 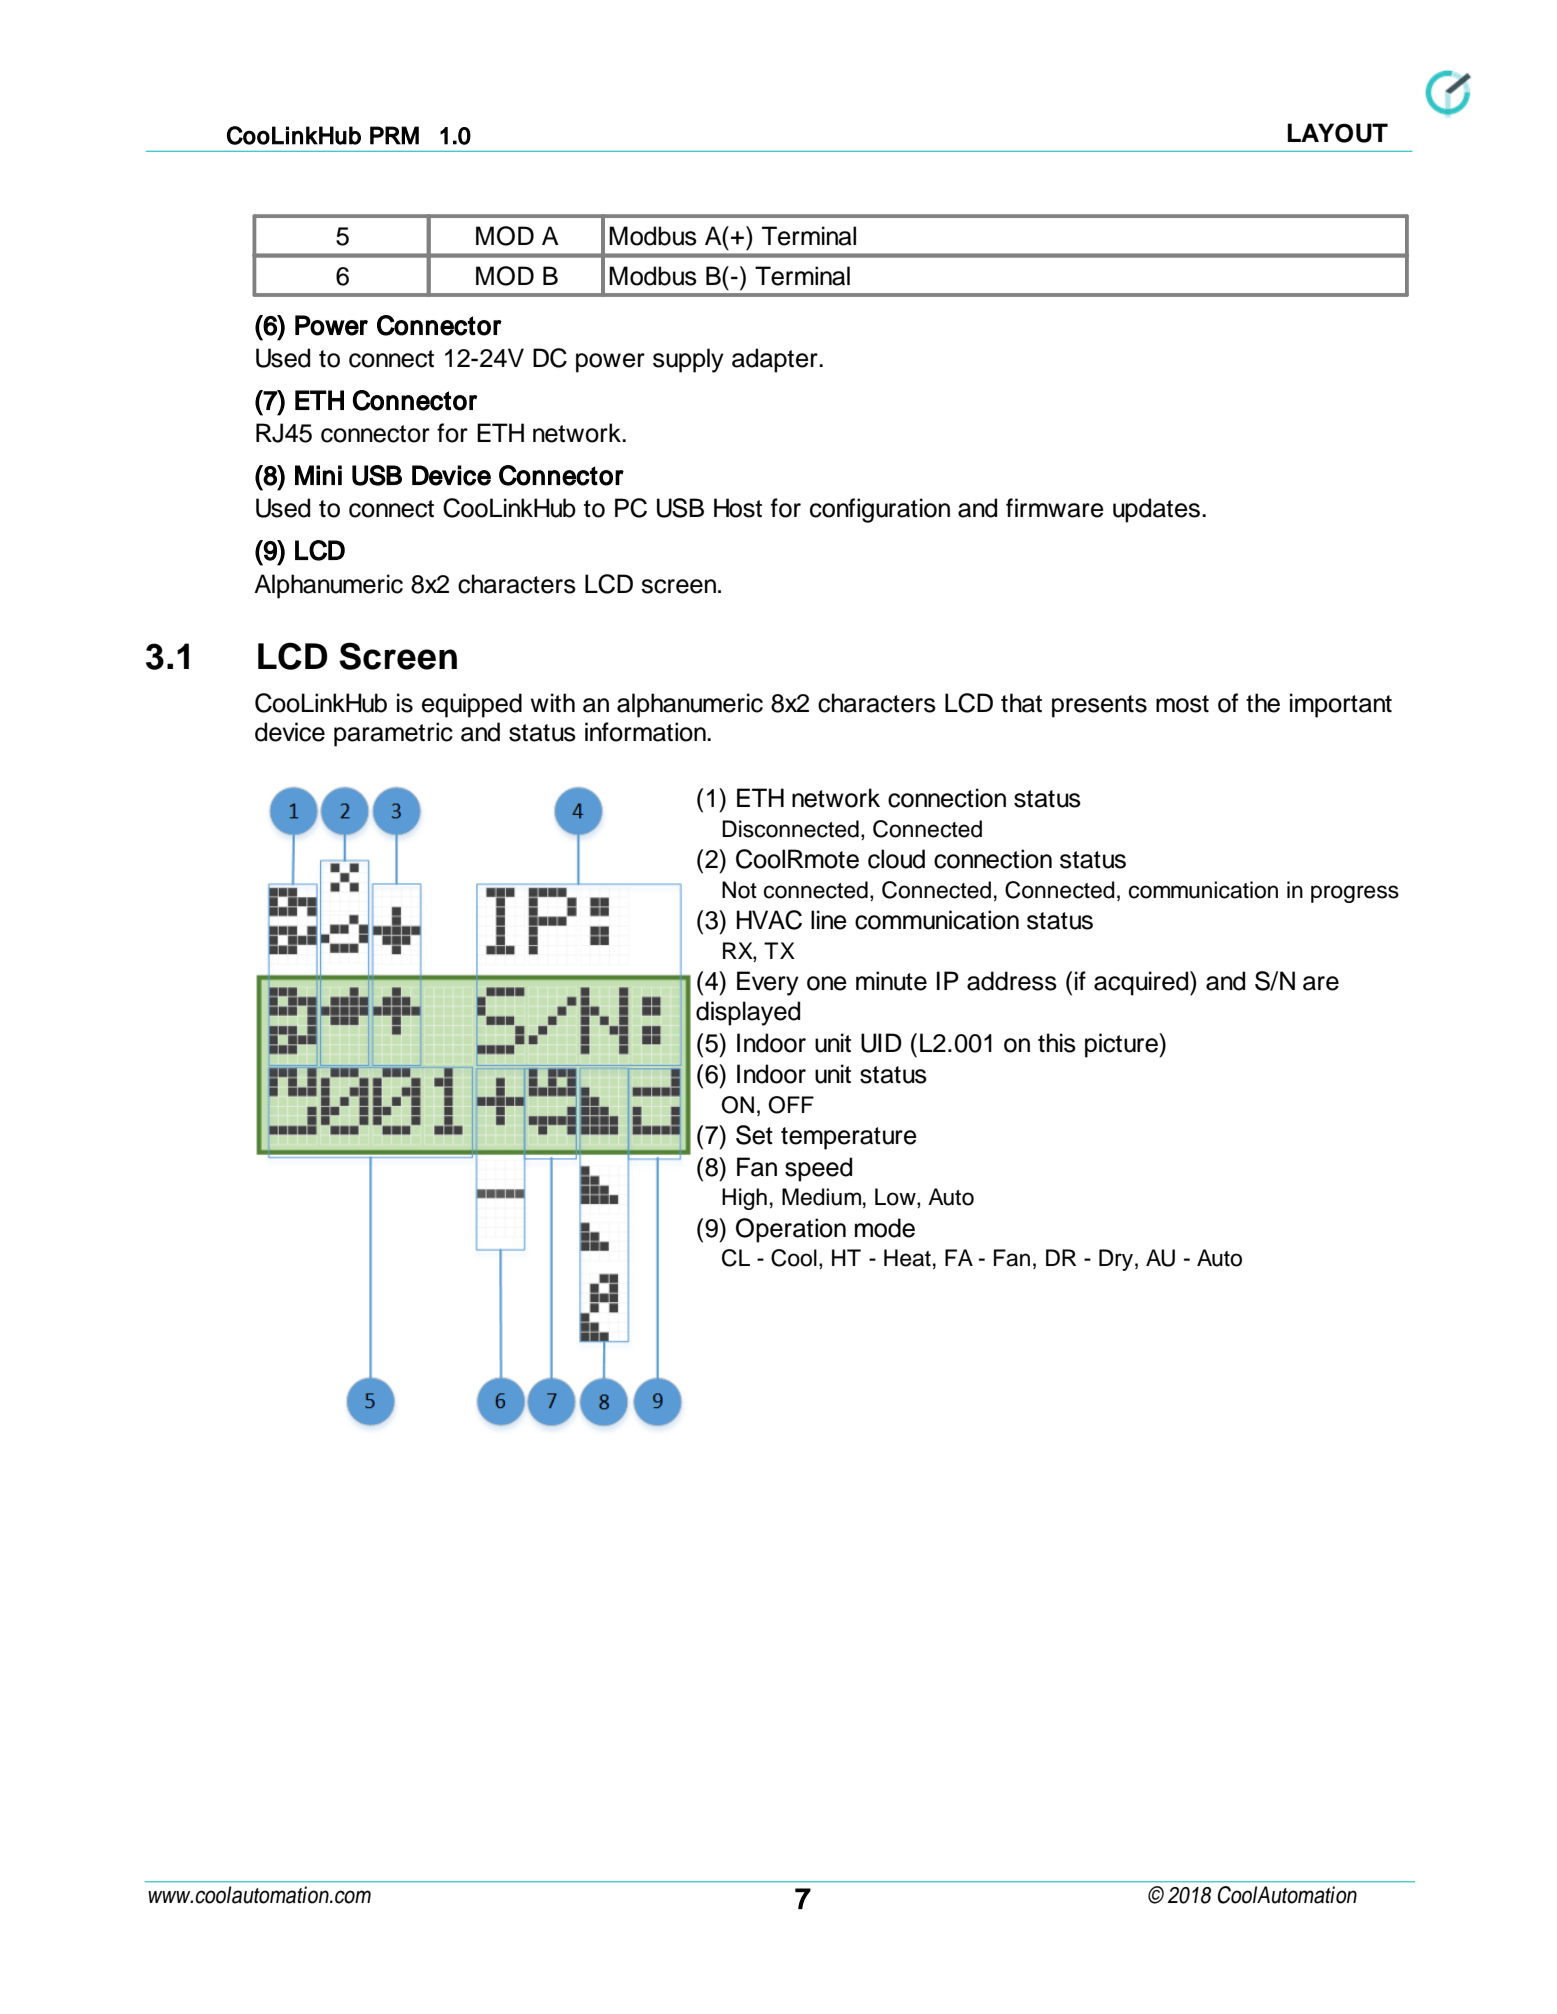 What do you see at coordinates (776, 360) in the screenshot?
I see `adapter` at bounding box center [776, 360].
